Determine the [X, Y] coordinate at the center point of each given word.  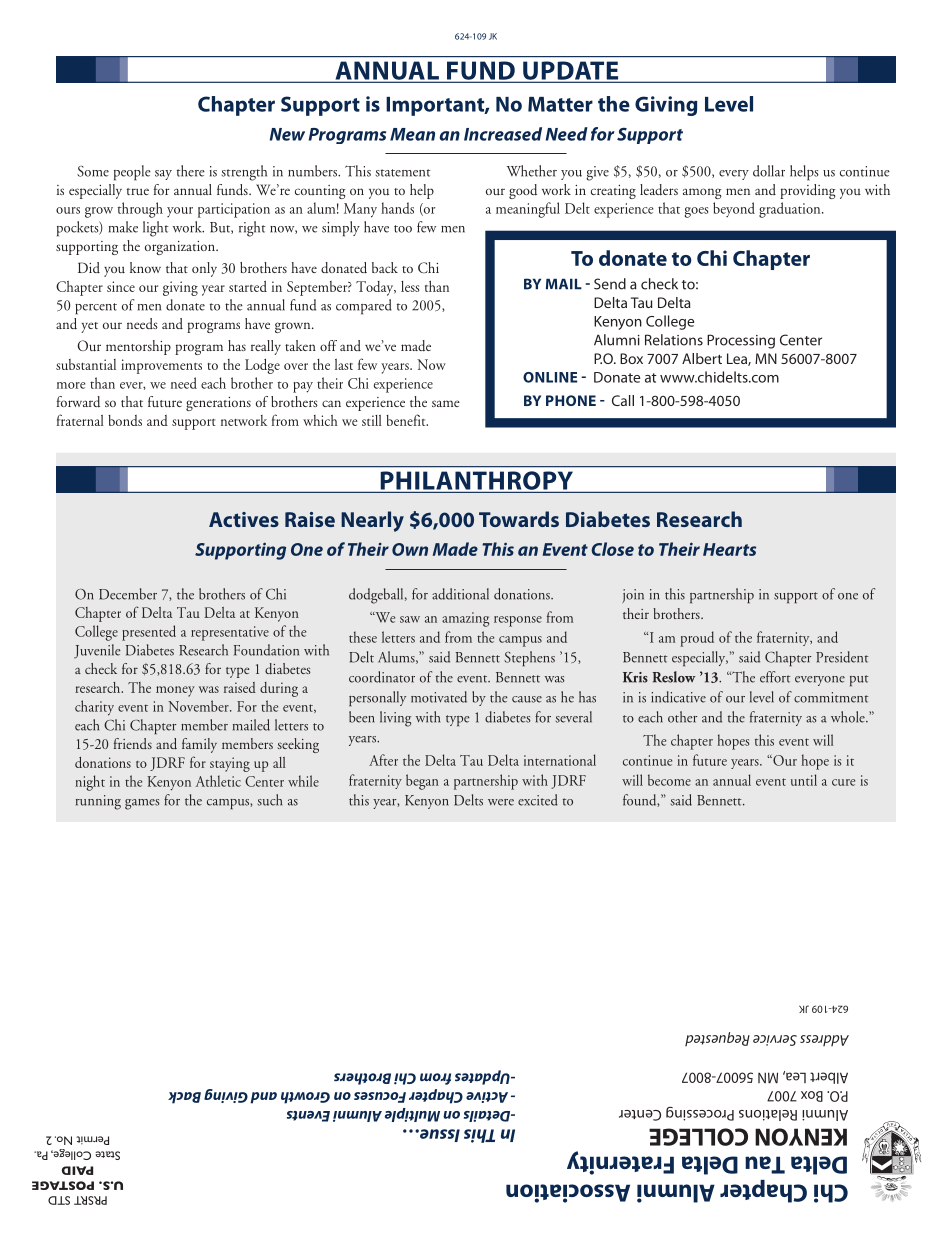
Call [623, 400]
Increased [503, 134]
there [191, 171]
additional [460, 594]
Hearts [729, 549]
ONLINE [550, 377]
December [128, 594]
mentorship [138, 347]
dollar [769, 171]
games [142, 804]
